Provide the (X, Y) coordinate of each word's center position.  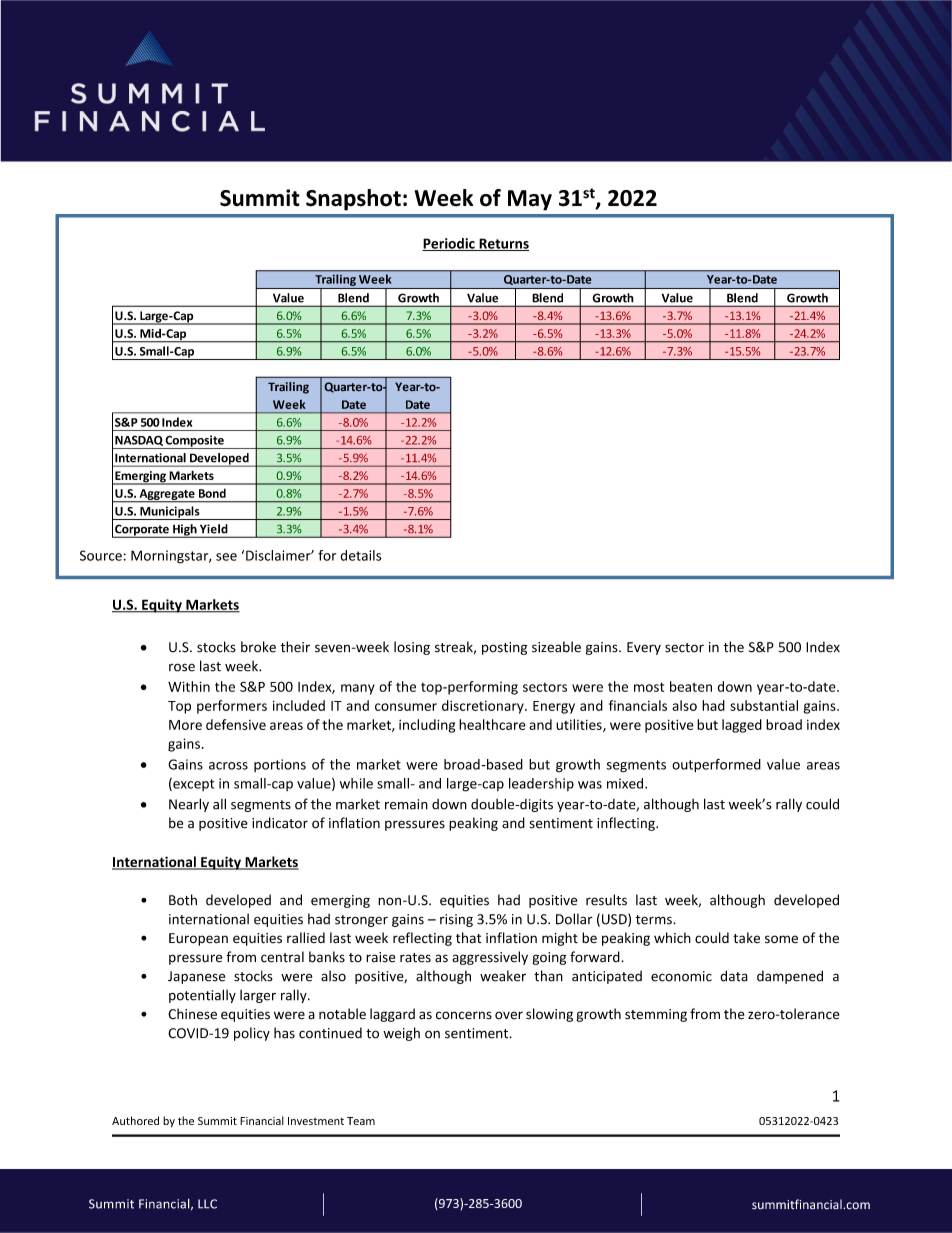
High (185, 531)
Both (183, 900)
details (361, 555)
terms (655, 920)
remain (406, 804)
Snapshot (353, 200)
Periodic (449, 244)
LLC (207, 1204)
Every (644, 648)
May (530, 200)
